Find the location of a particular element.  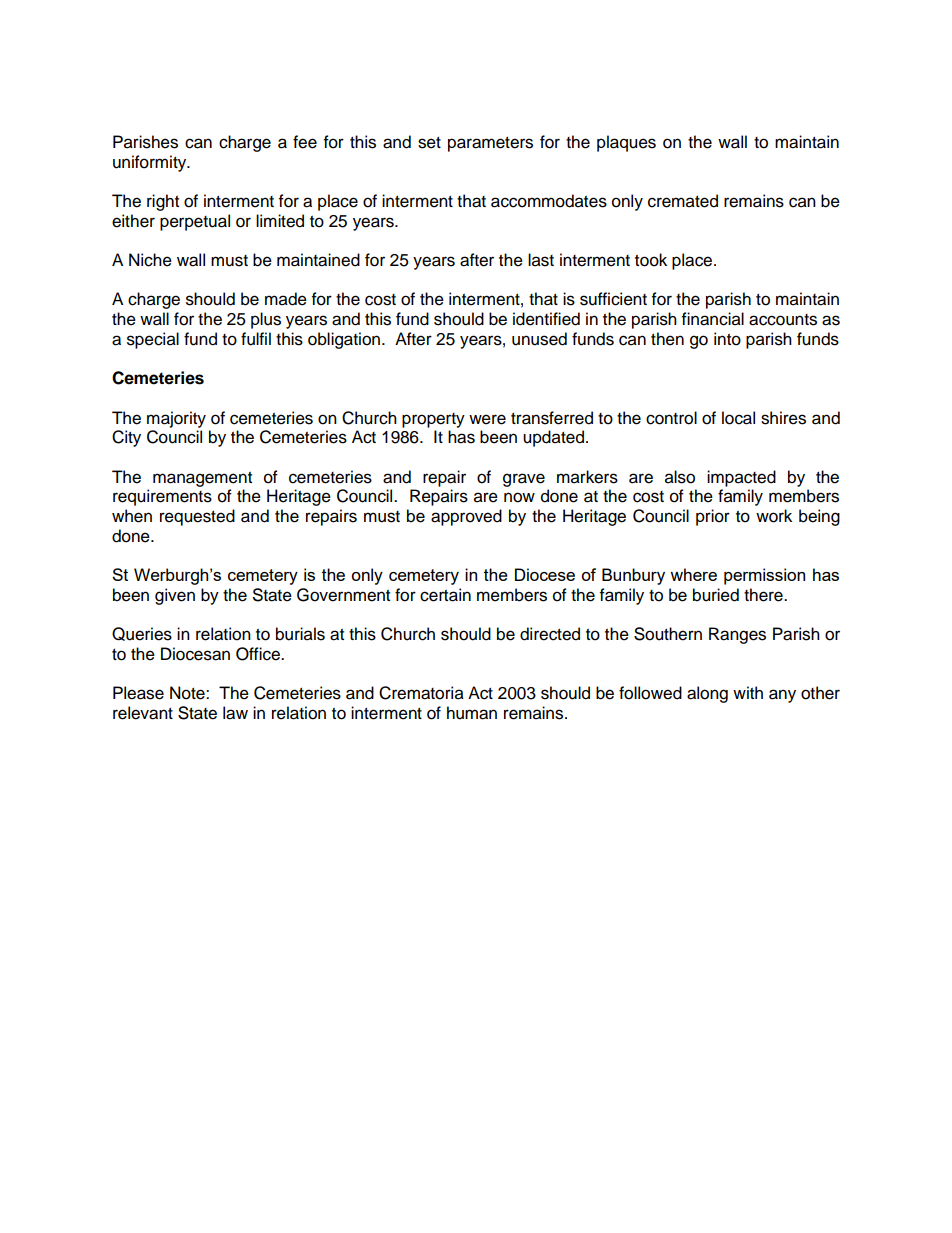

approved is located at coordinates (466, 517).
